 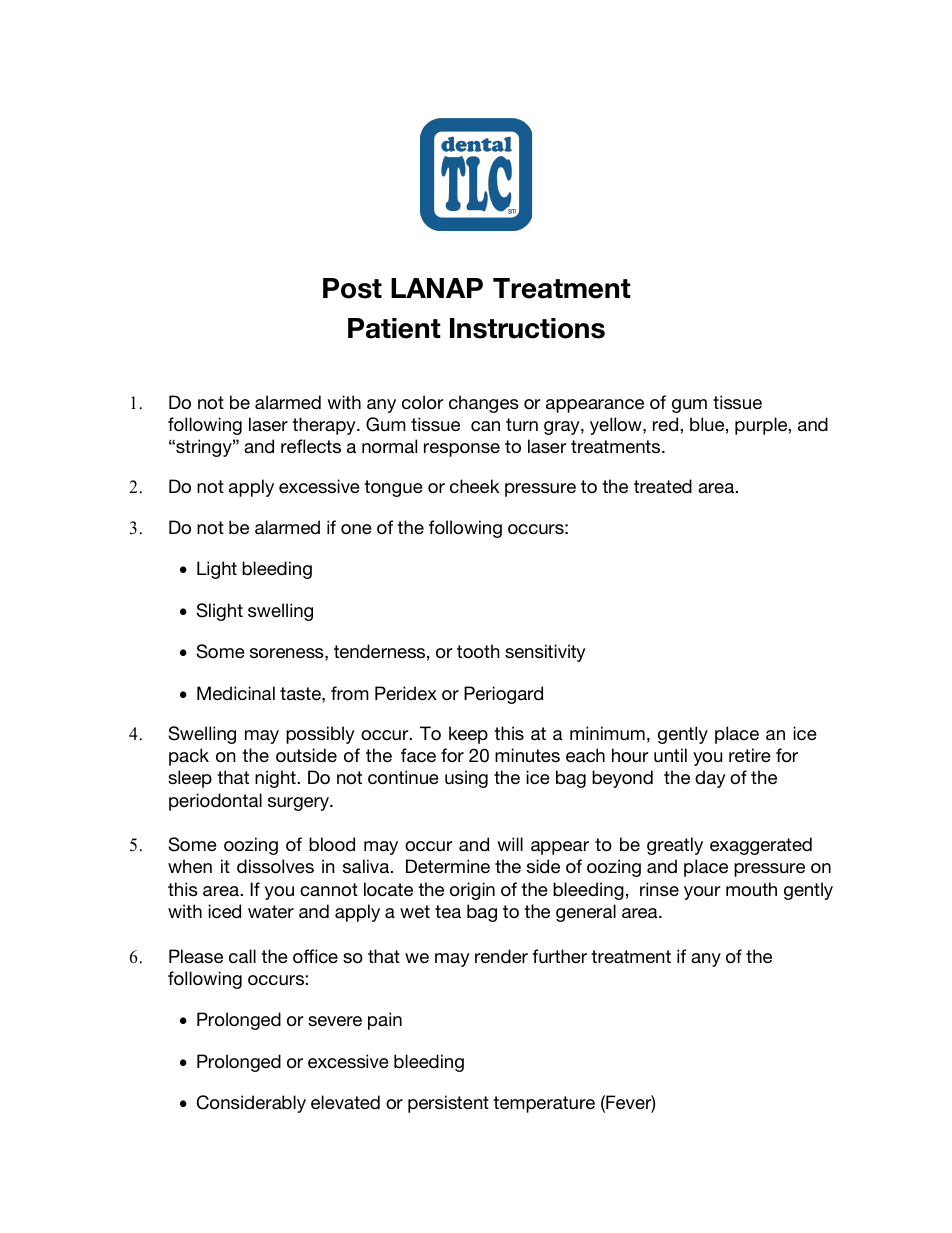 I want to click on origin, so click(x=472, y=891).
